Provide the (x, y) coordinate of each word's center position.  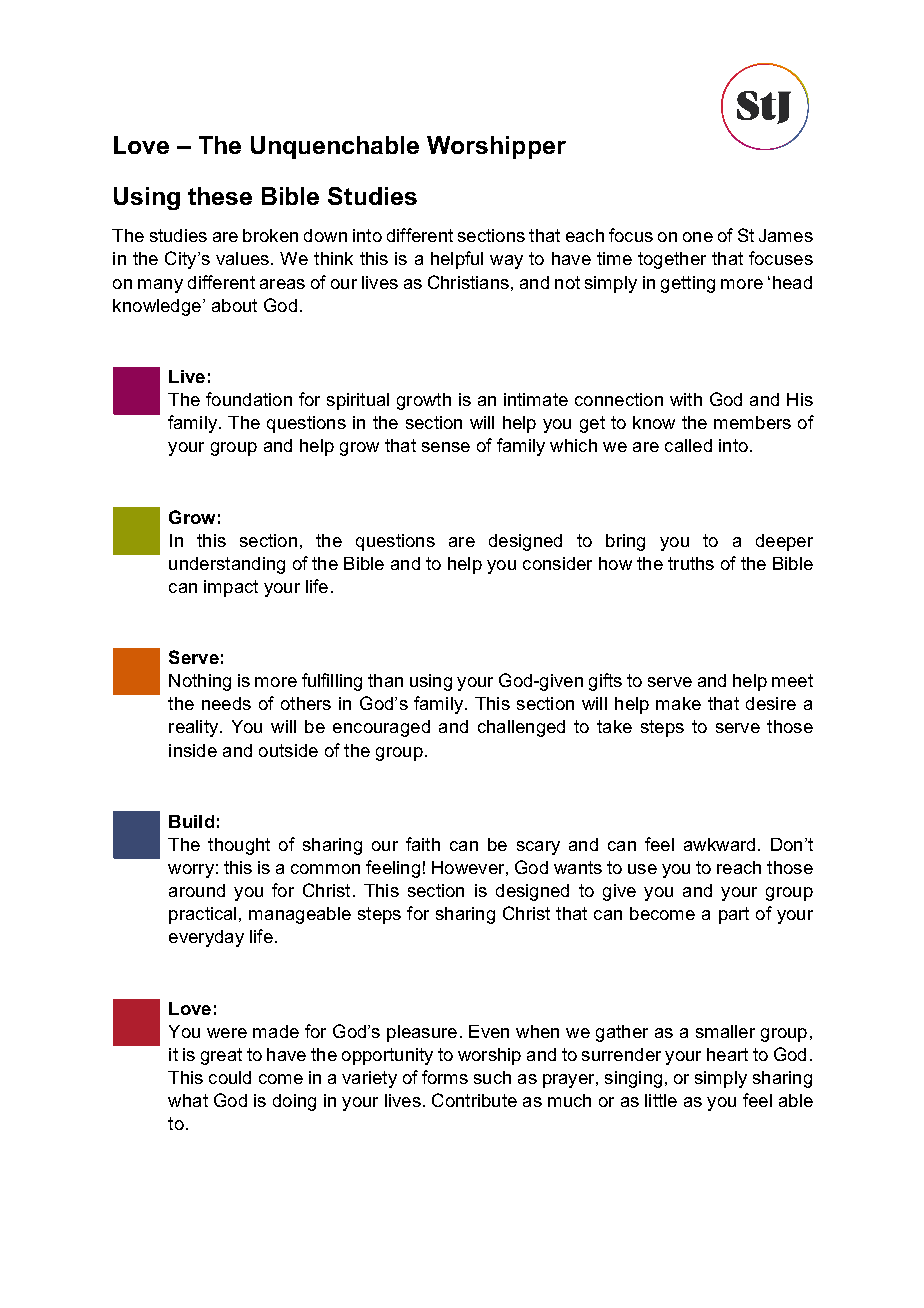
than (385, 680)
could (230, 1077)
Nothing (200, 682)
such (492, 1077)
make (678, 703)
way (506, 262)
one (698, 237)
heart (727, 1054)
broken (270, 235)
